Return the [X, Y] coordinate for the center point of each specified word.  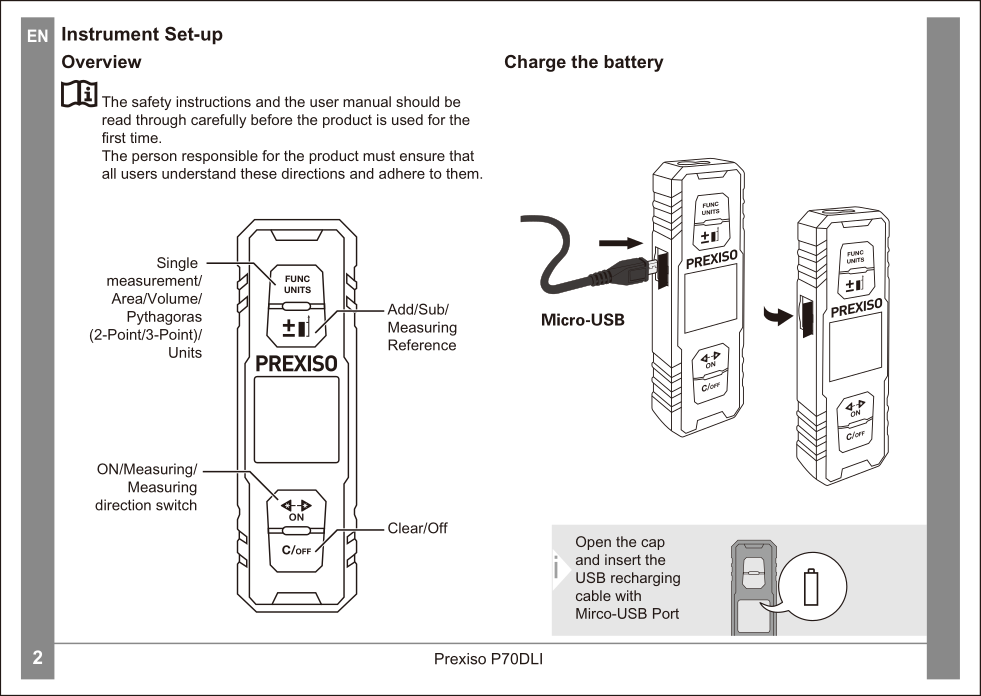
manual [367, 101]
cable [593, 595]
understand [199, 173]
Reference [422, 345]
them [463, 173]
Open [593, 543]
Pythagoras [164, 318]
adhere [402, 173]
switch [176, 505]
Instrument [110, 34]
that [461, 155]
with [628, 595]
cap [653, 544]
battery [634, 63]
